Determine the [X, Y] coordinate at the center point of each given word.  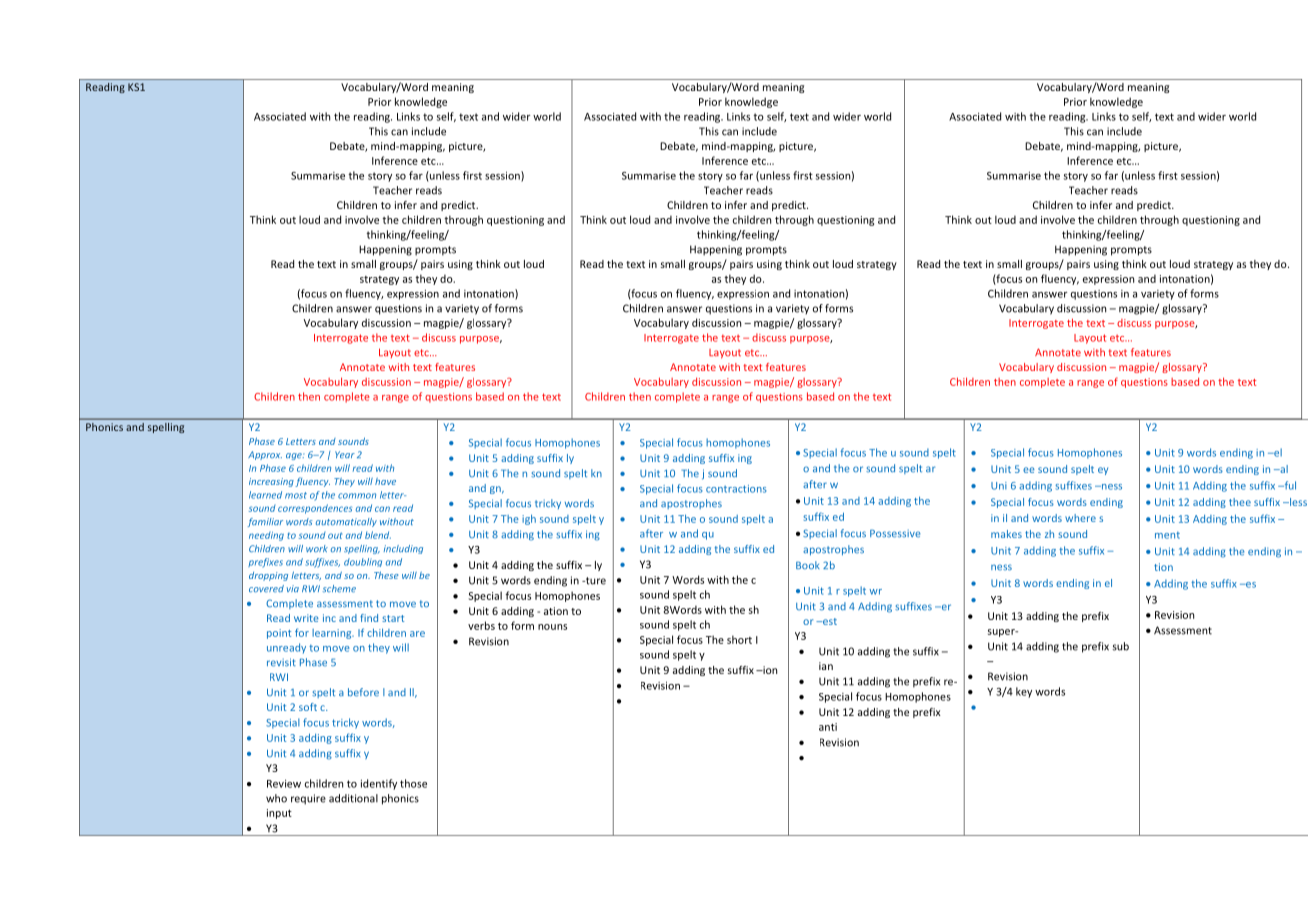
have [385, 481]
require [308, 799]
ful [1289, 485]
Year [345, 454]
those [413, 783]
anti [828, 727]
